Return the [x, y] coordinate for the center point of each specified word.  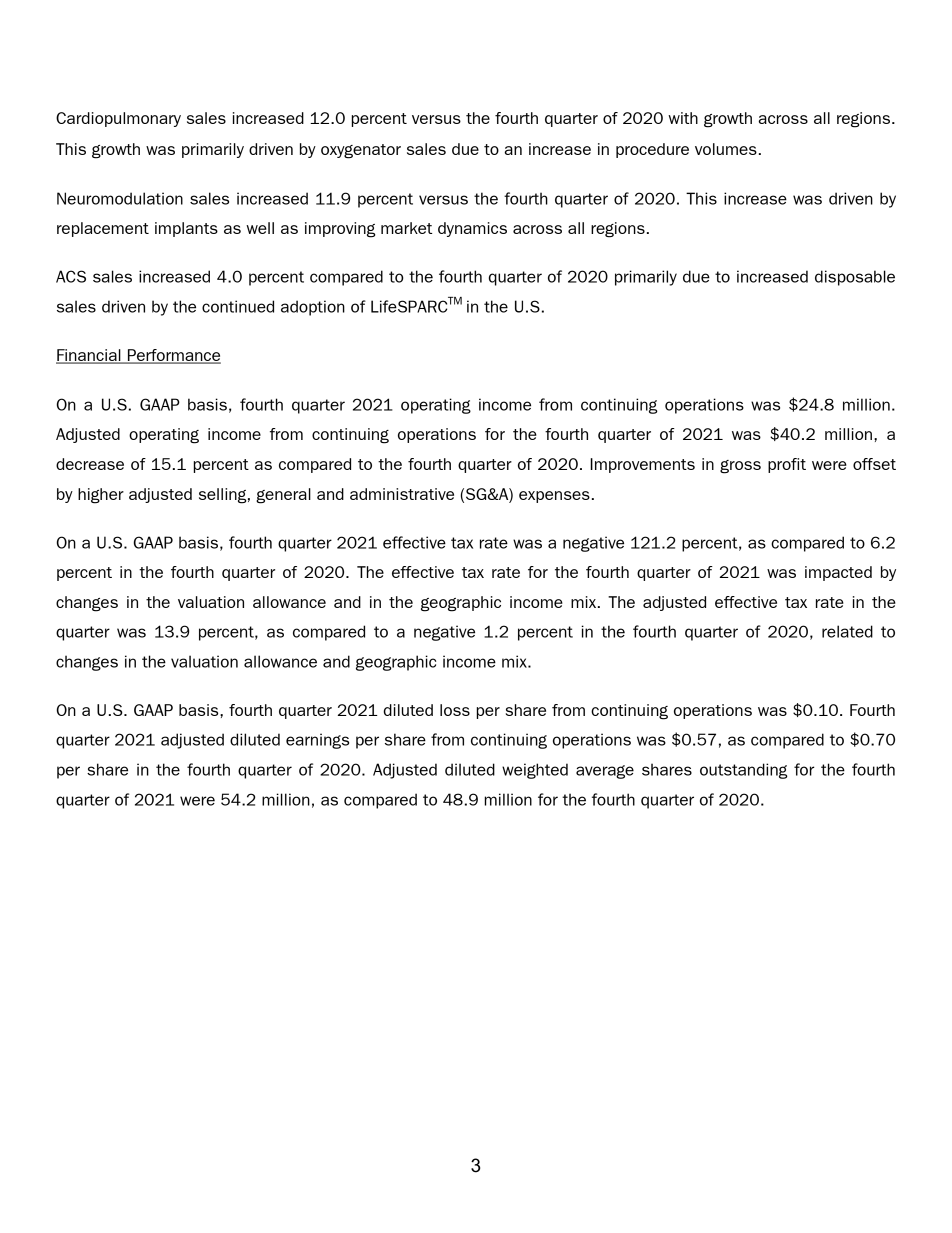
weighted [535, 771]
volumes [726, 149]
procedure [652, 150]
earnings [317, 741]
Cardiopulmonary [118, 119]
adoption [313, 308]
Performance [173, 356]
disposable [855, 278]
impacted [838, 573]
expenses [554, 497]
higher [101, 496]
